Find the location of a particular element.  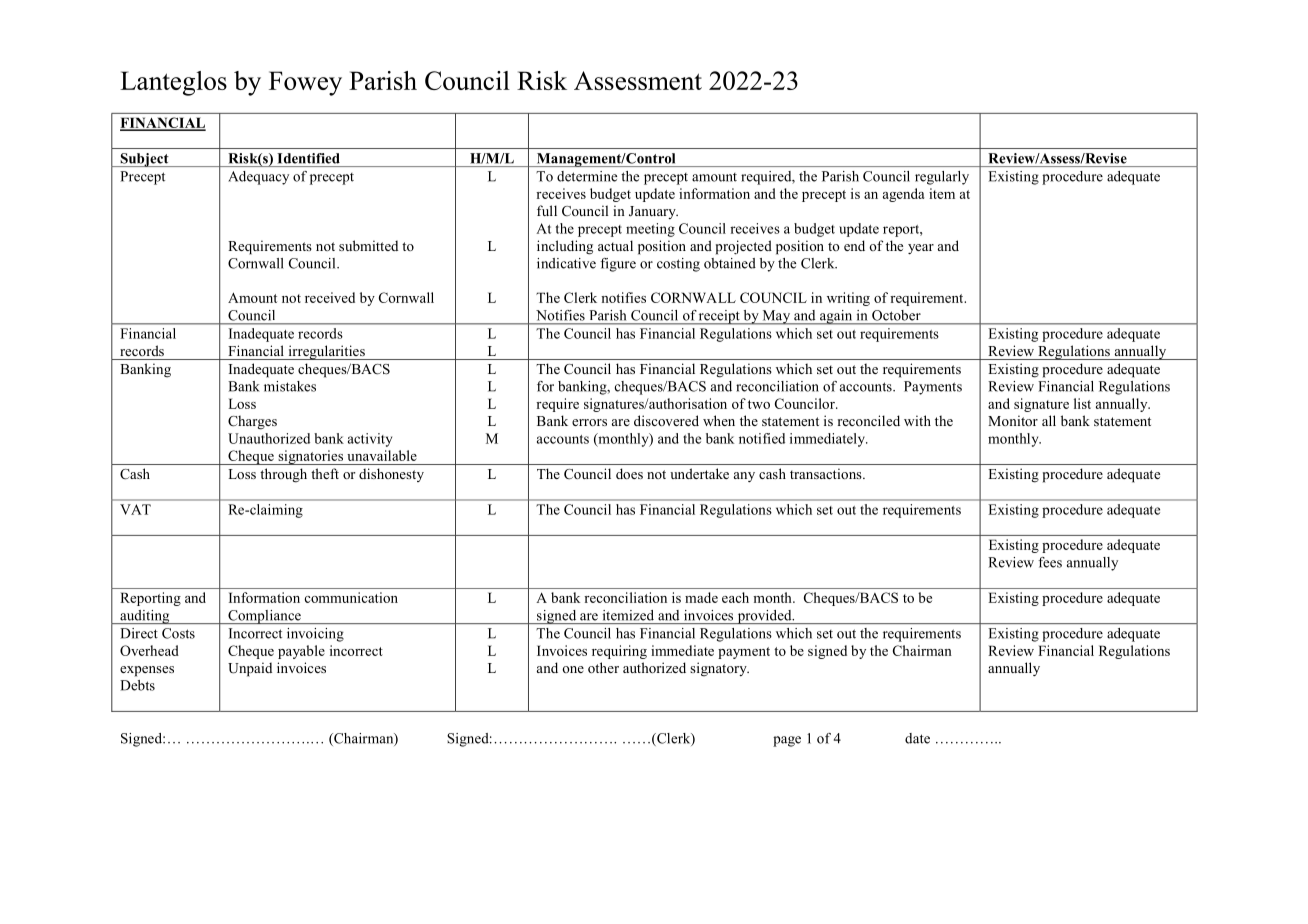

fees is located at coordinates (1050, 562).
